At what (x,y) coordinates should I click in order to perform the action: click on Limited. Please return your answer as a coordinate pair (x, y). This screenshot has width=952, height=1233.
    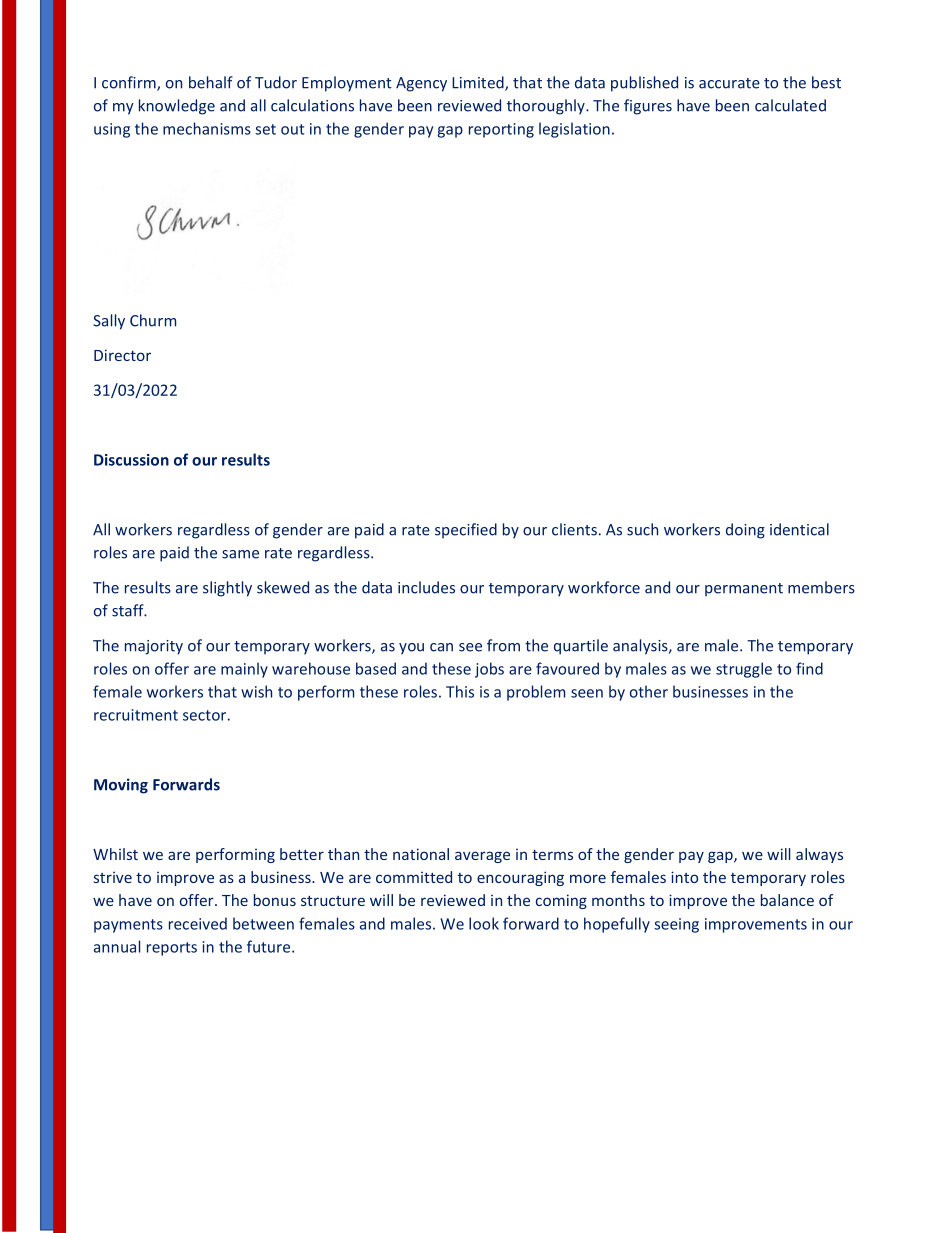
    Looking at the image, I should click on (479, 83).
